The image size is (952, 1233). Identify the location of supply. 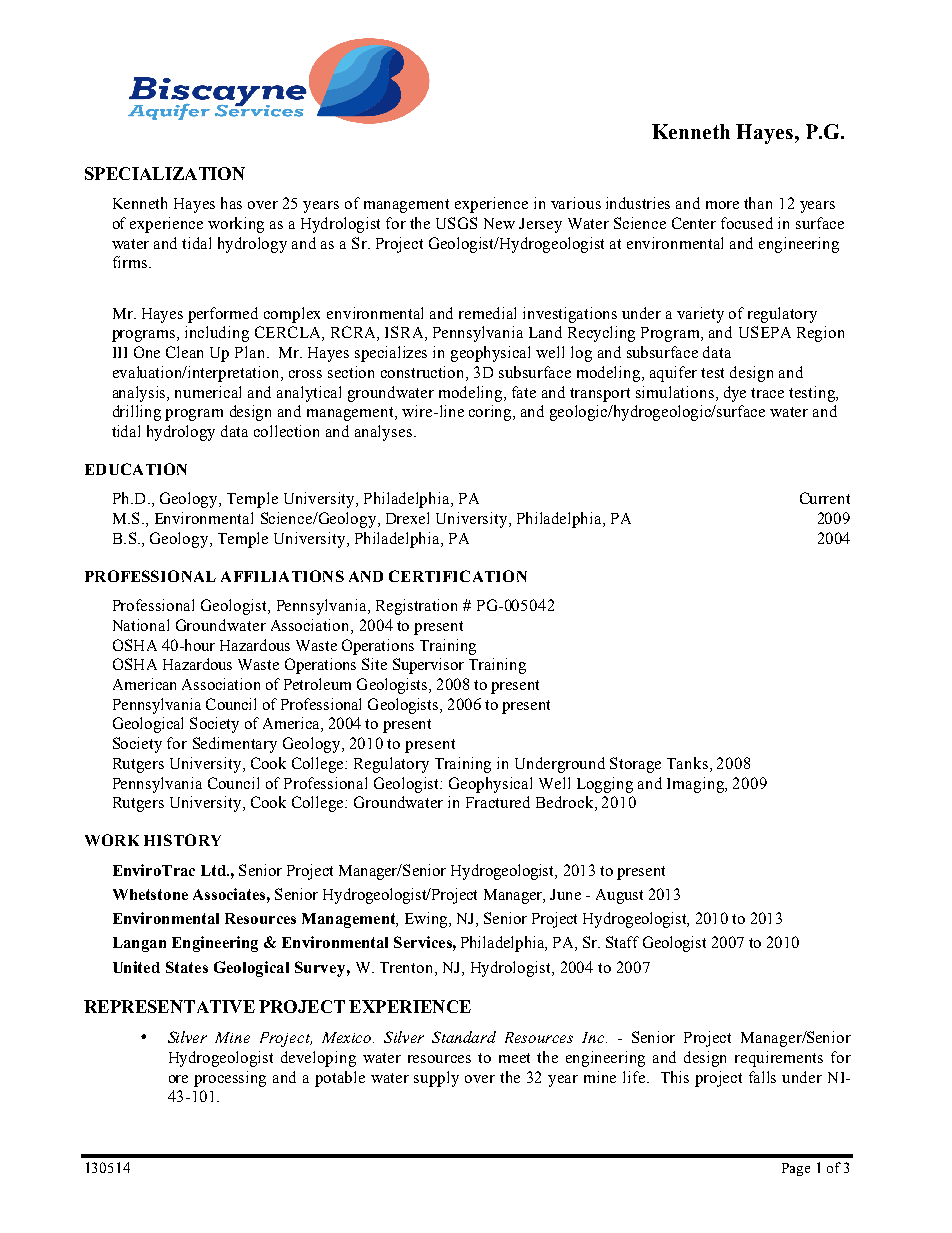
(436, 1079).
